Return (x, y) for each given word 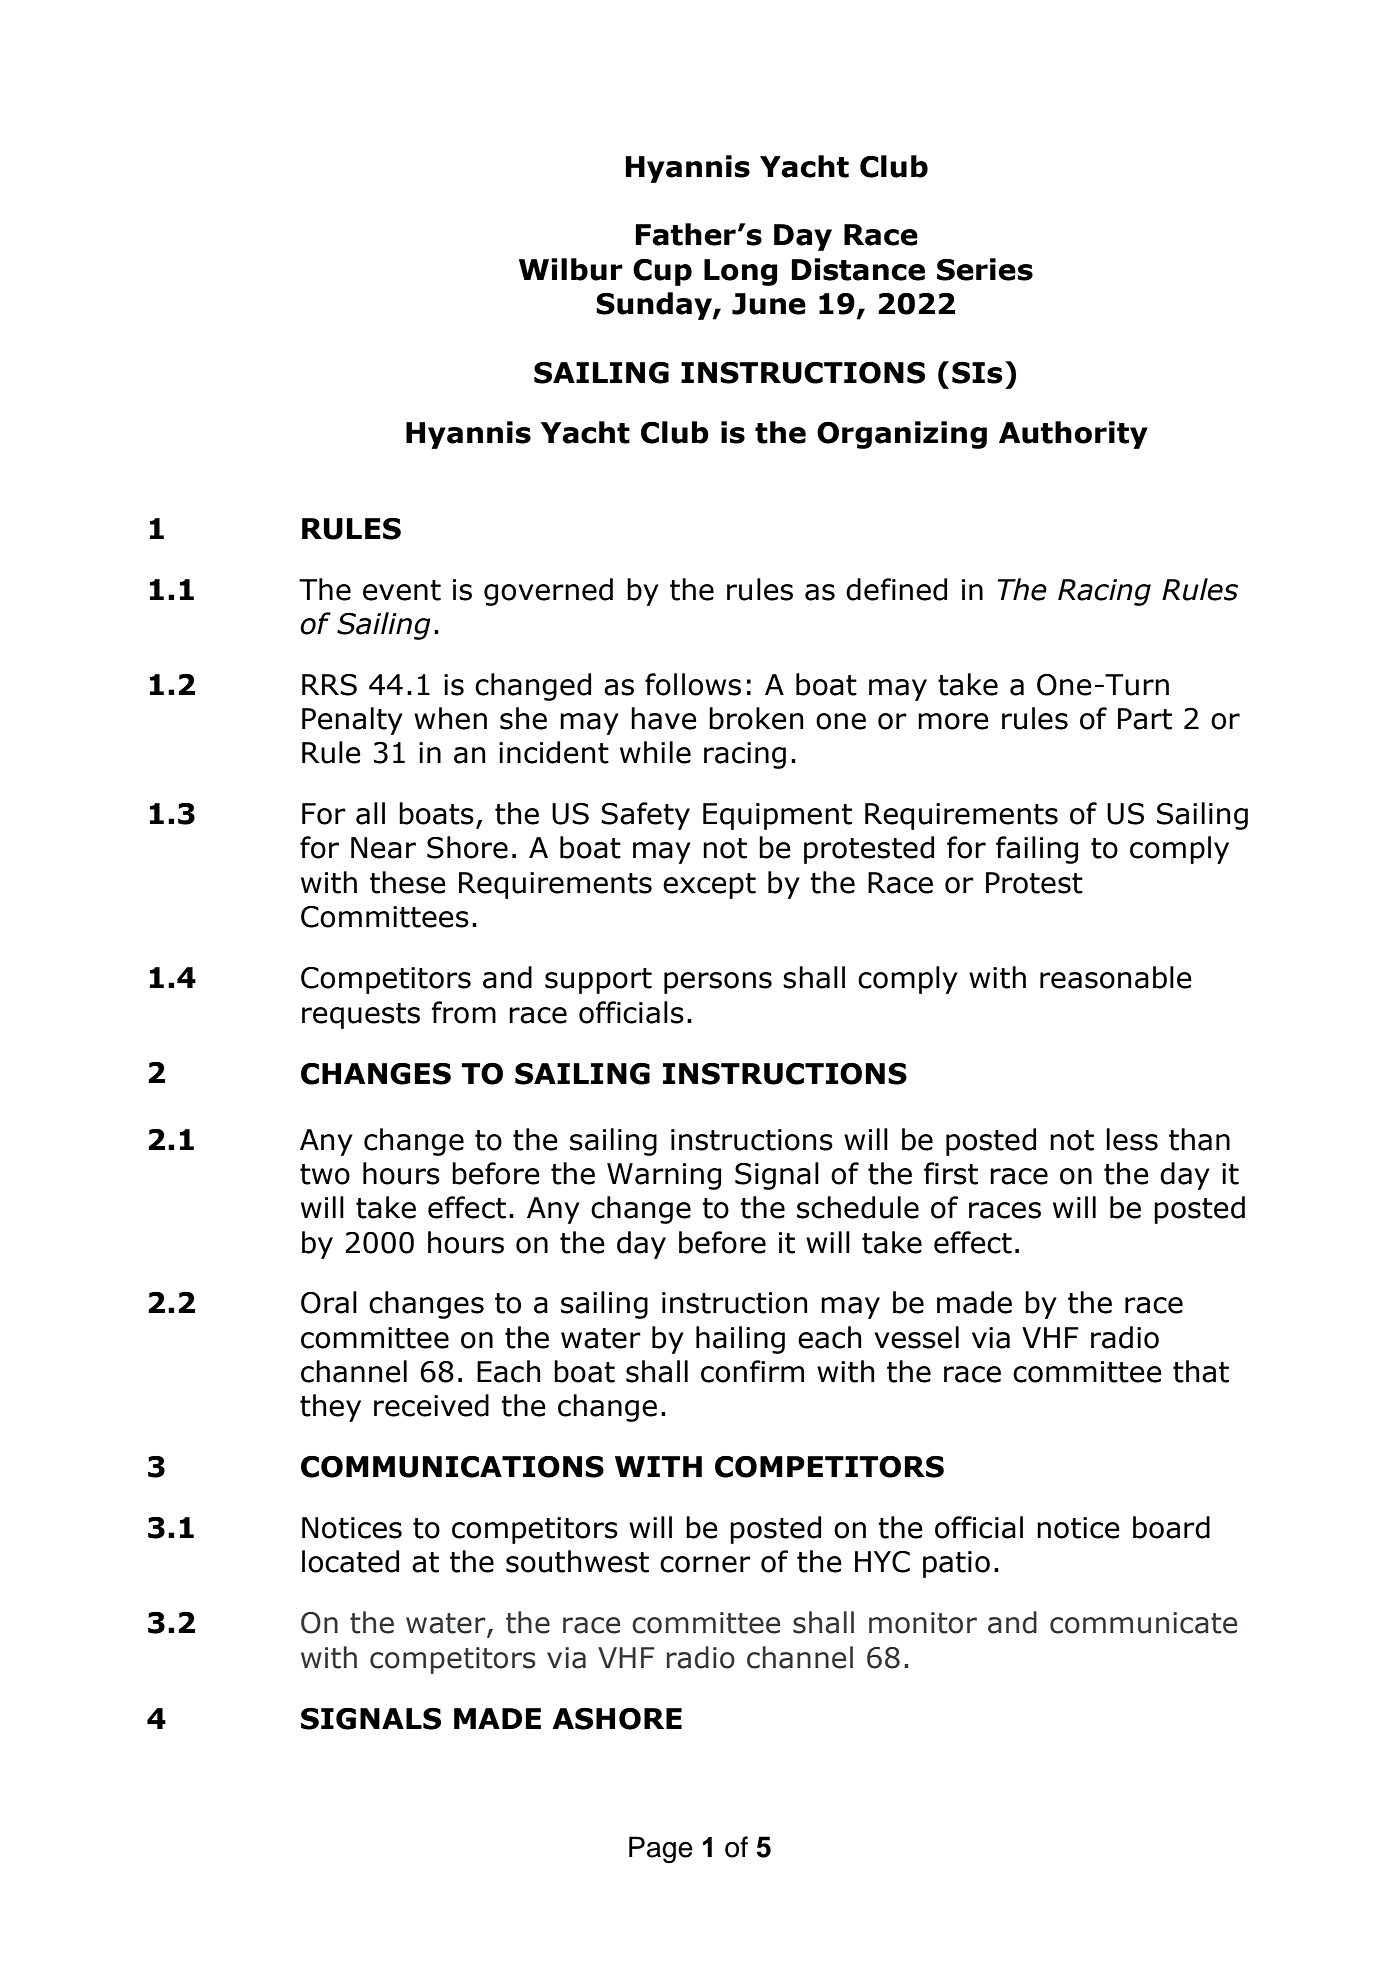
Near (383, 848)
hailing (740, 1340)
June (769, 304)
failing (1037, 850)
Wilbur (571, 269)
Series (985, 269)
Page (661, 1850)
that (1201, 1371)
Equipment (777, 816)
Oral (329, 1302)
